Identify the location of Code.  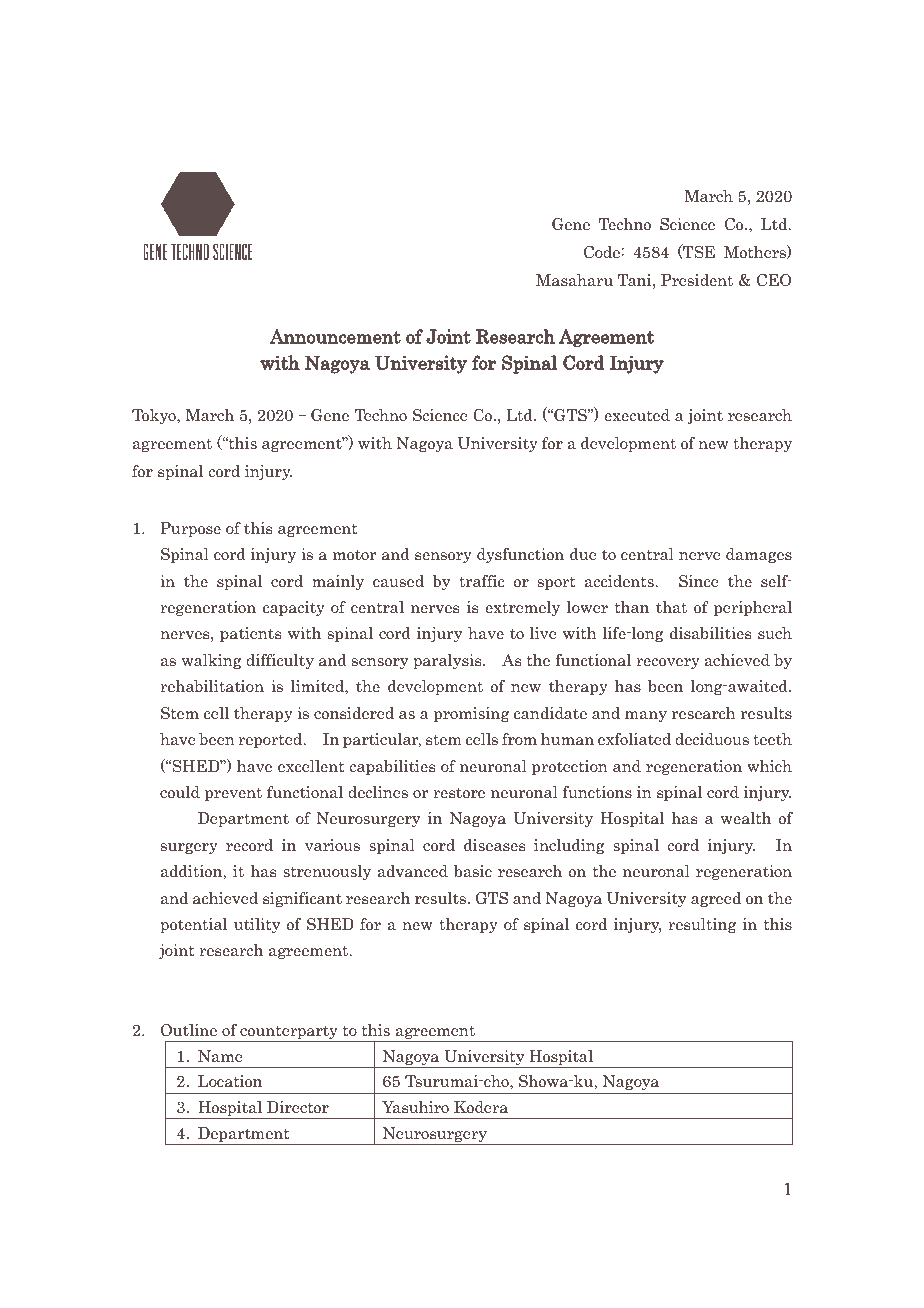
(603, 252).
